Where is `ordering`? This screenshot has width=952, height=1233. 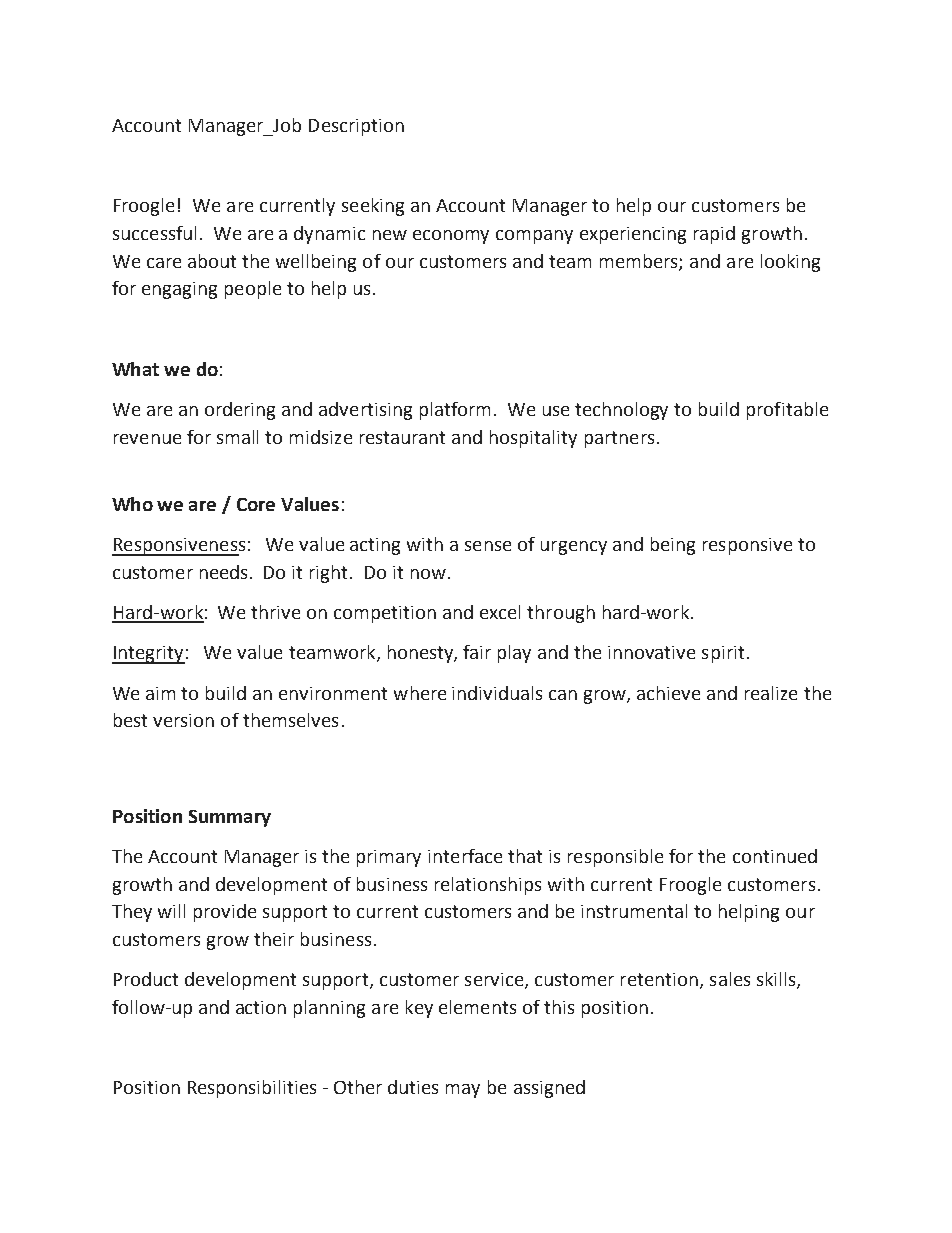 ordering is located at coordinates (240, 411).
